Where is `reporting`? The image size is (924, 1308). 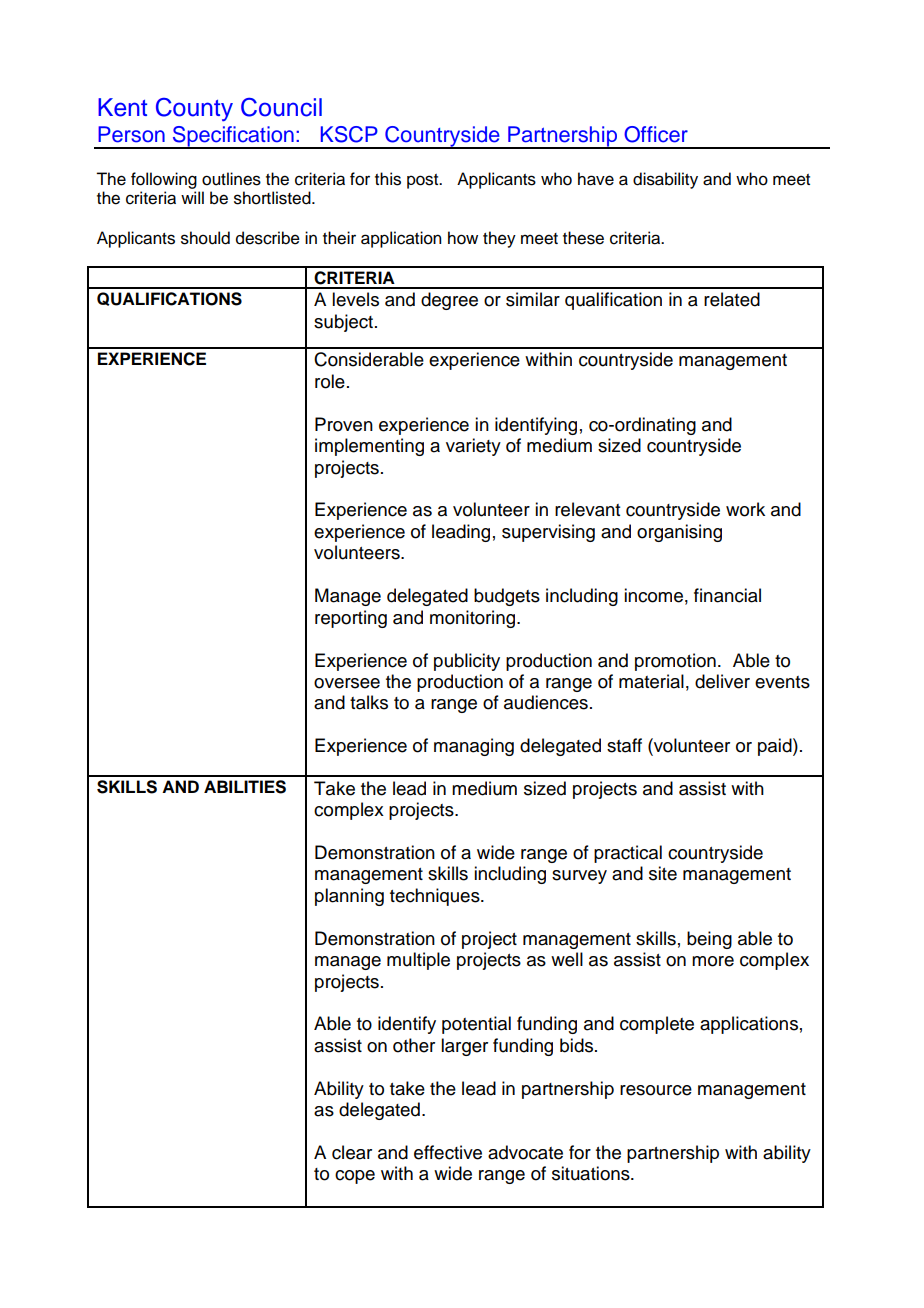
reporting is located at coordinates (351, 619).
